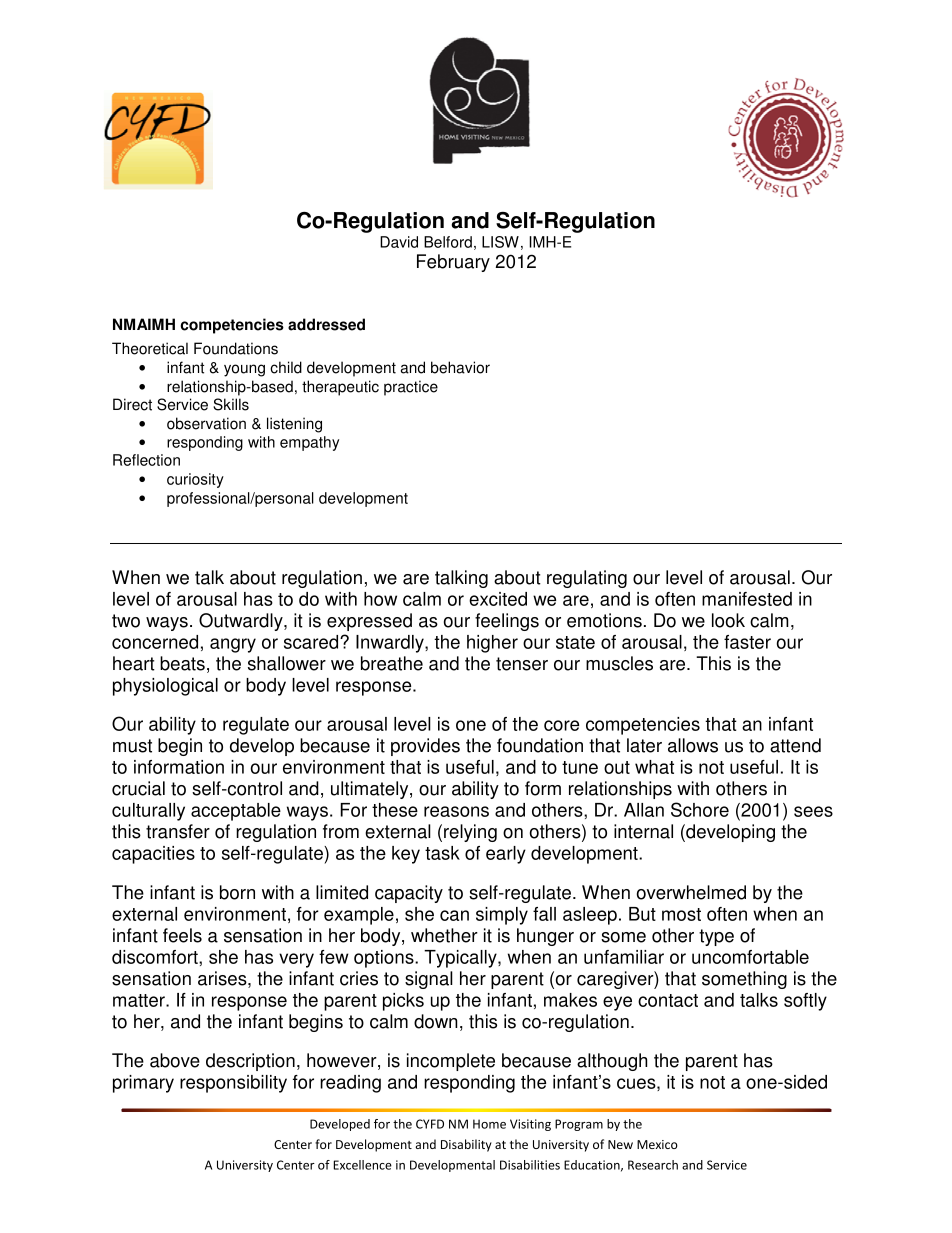  I want to click on manifested, so click(747, 599).
